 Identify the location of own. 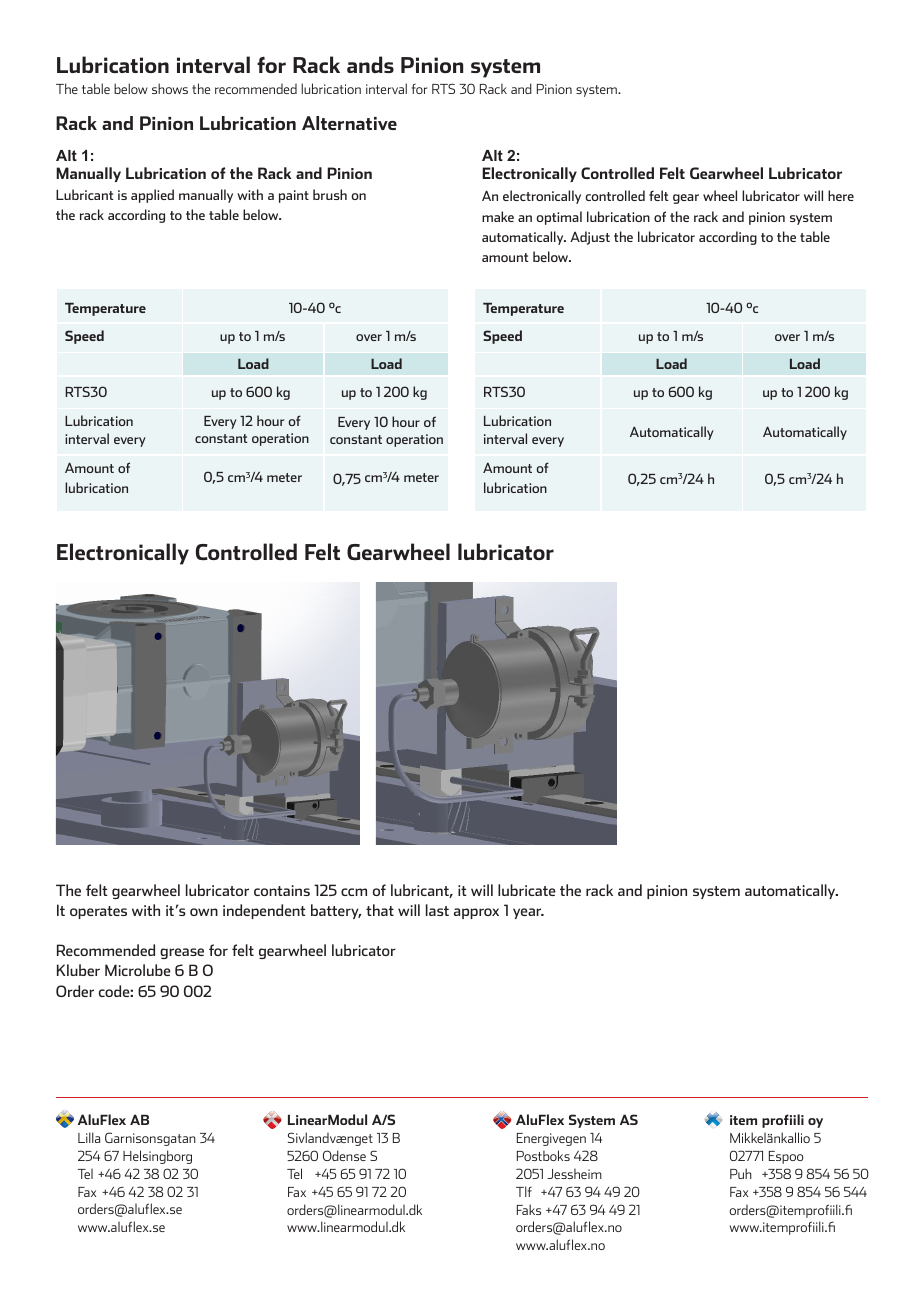
(204, 912).
